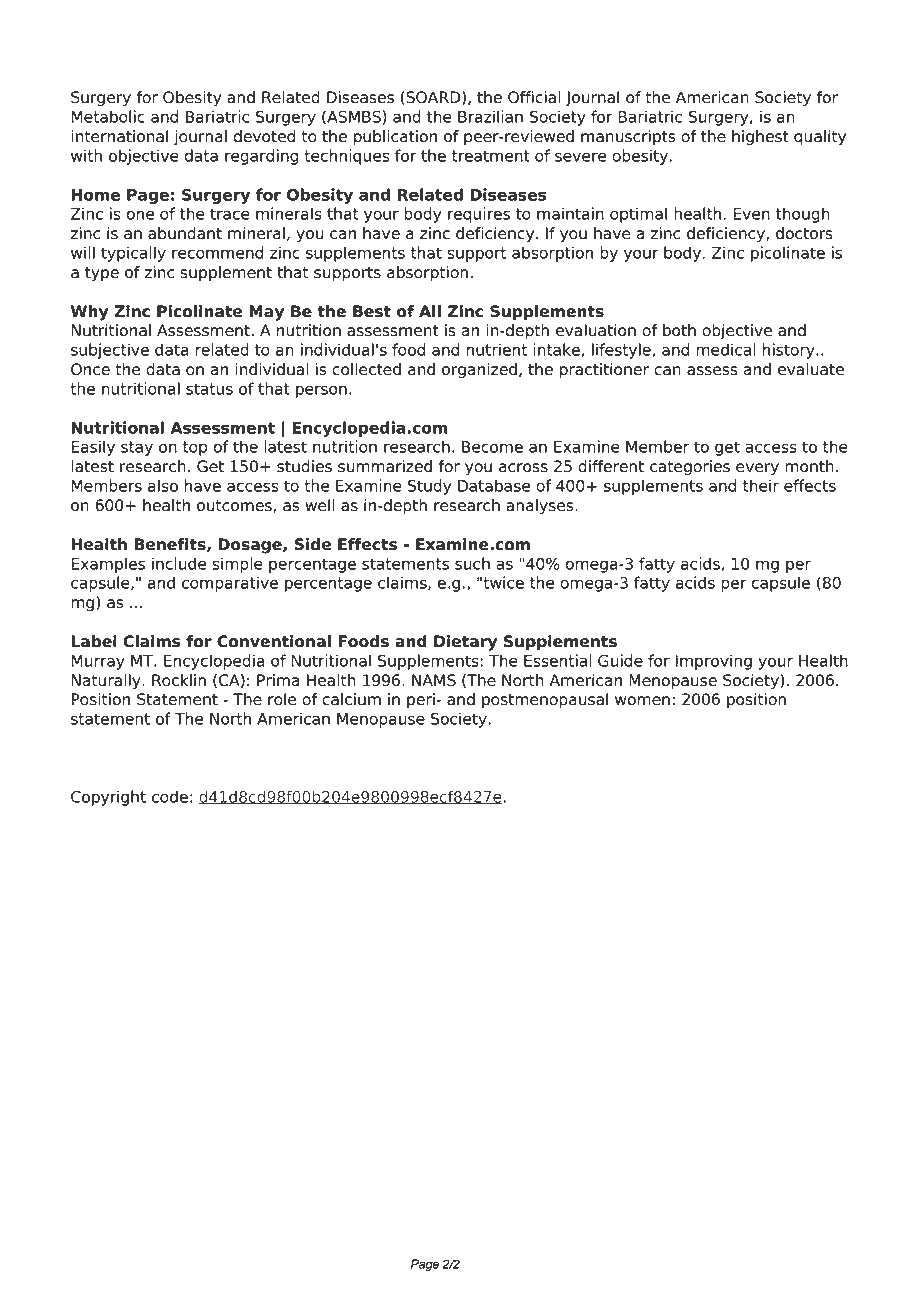 This screenshot has height=1308, width=924. Describe the element at coordinates (102, 274) in the screenshot. I see `type` at that location.
